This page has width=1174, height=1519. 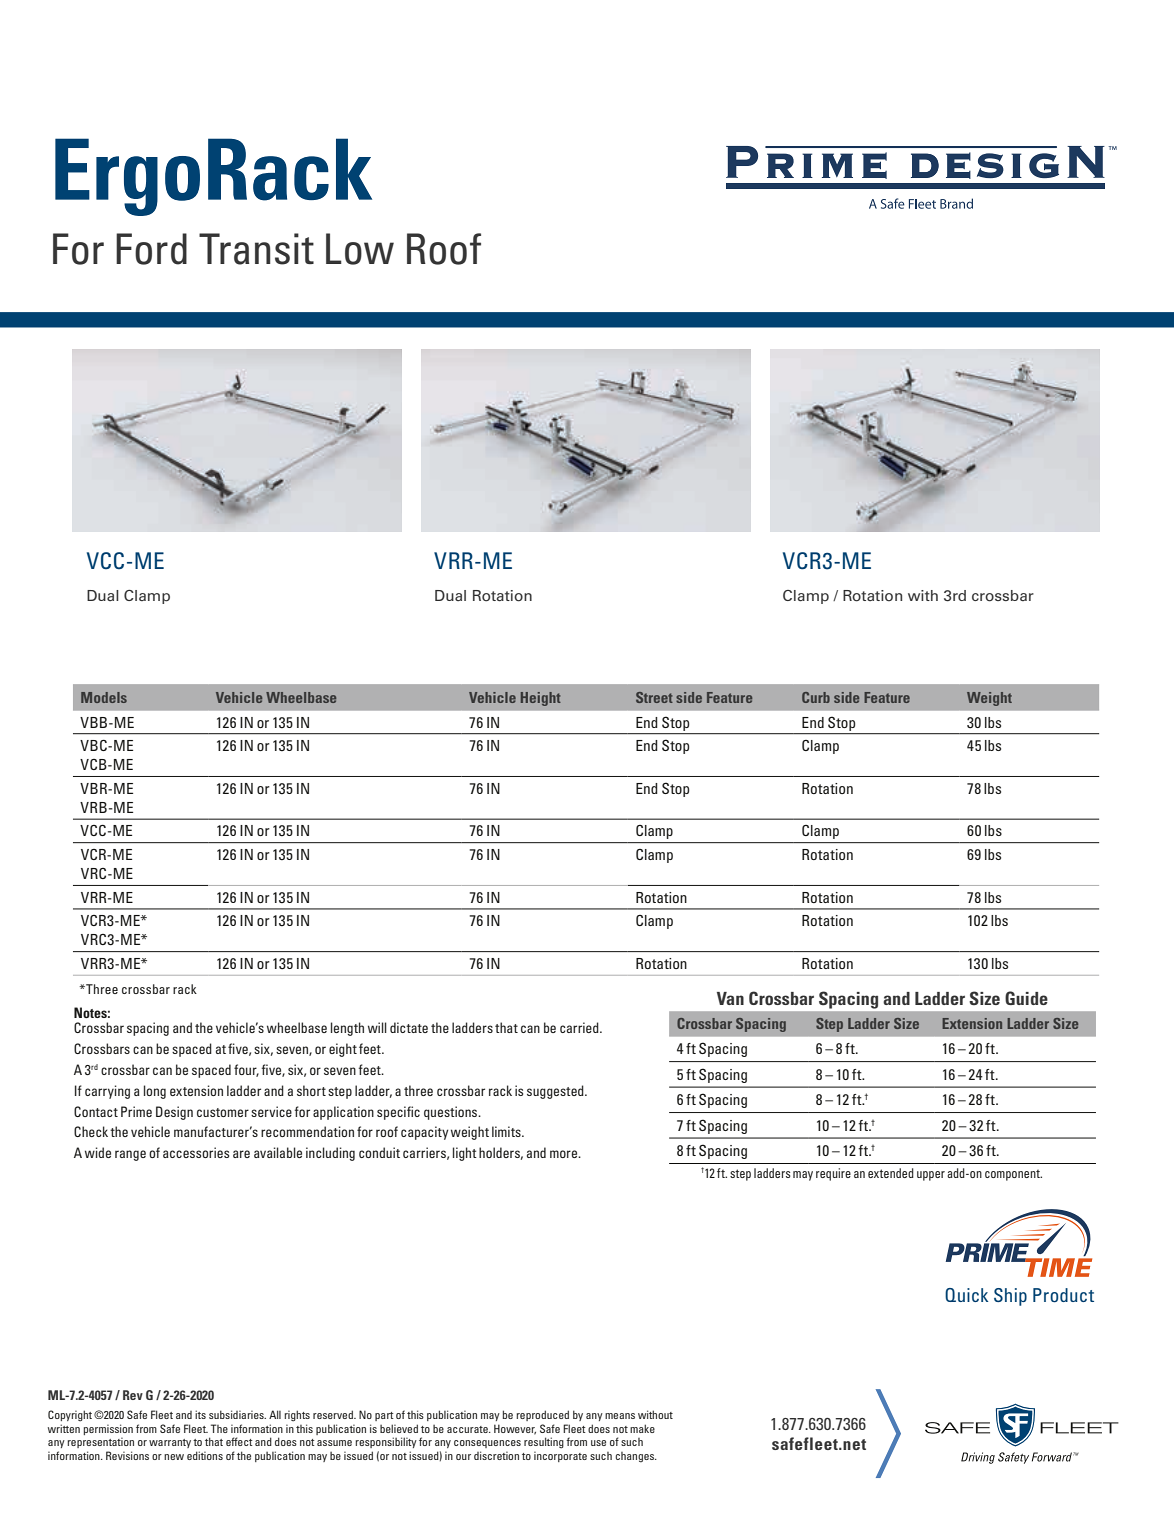 What do you see at coordinates (580, 1027) in the page?
I see `carried` at bounding box center [580, 1027].
